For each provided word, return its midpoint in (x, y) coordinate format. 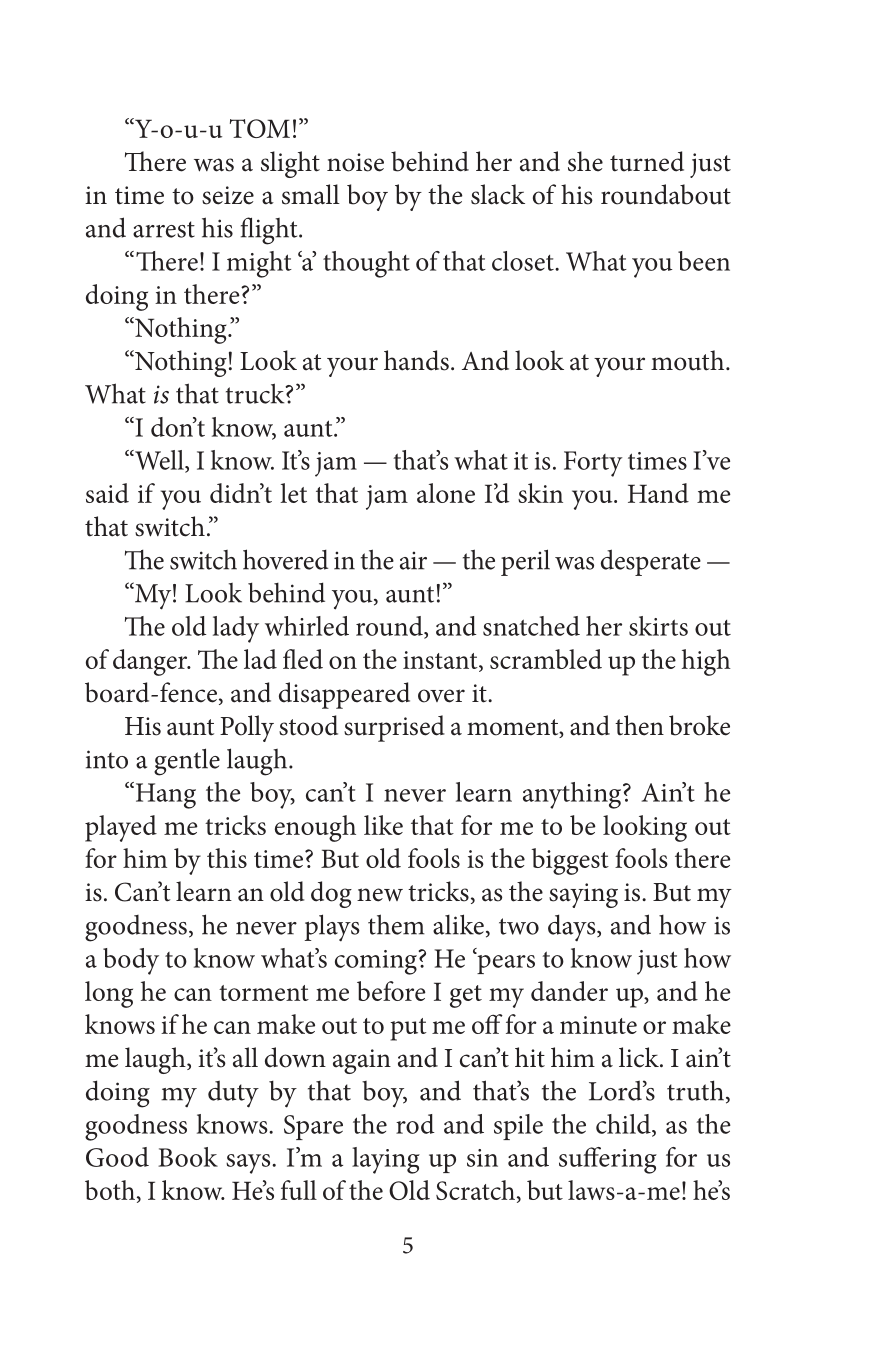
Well (159, 461)
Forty (593, 464)
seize (228, 195)
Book (188, 1157)
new (380, 895)
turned (647, 161)
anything (573, 795)
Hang (164, 795)
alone (446, 493)
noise (355, 162)
